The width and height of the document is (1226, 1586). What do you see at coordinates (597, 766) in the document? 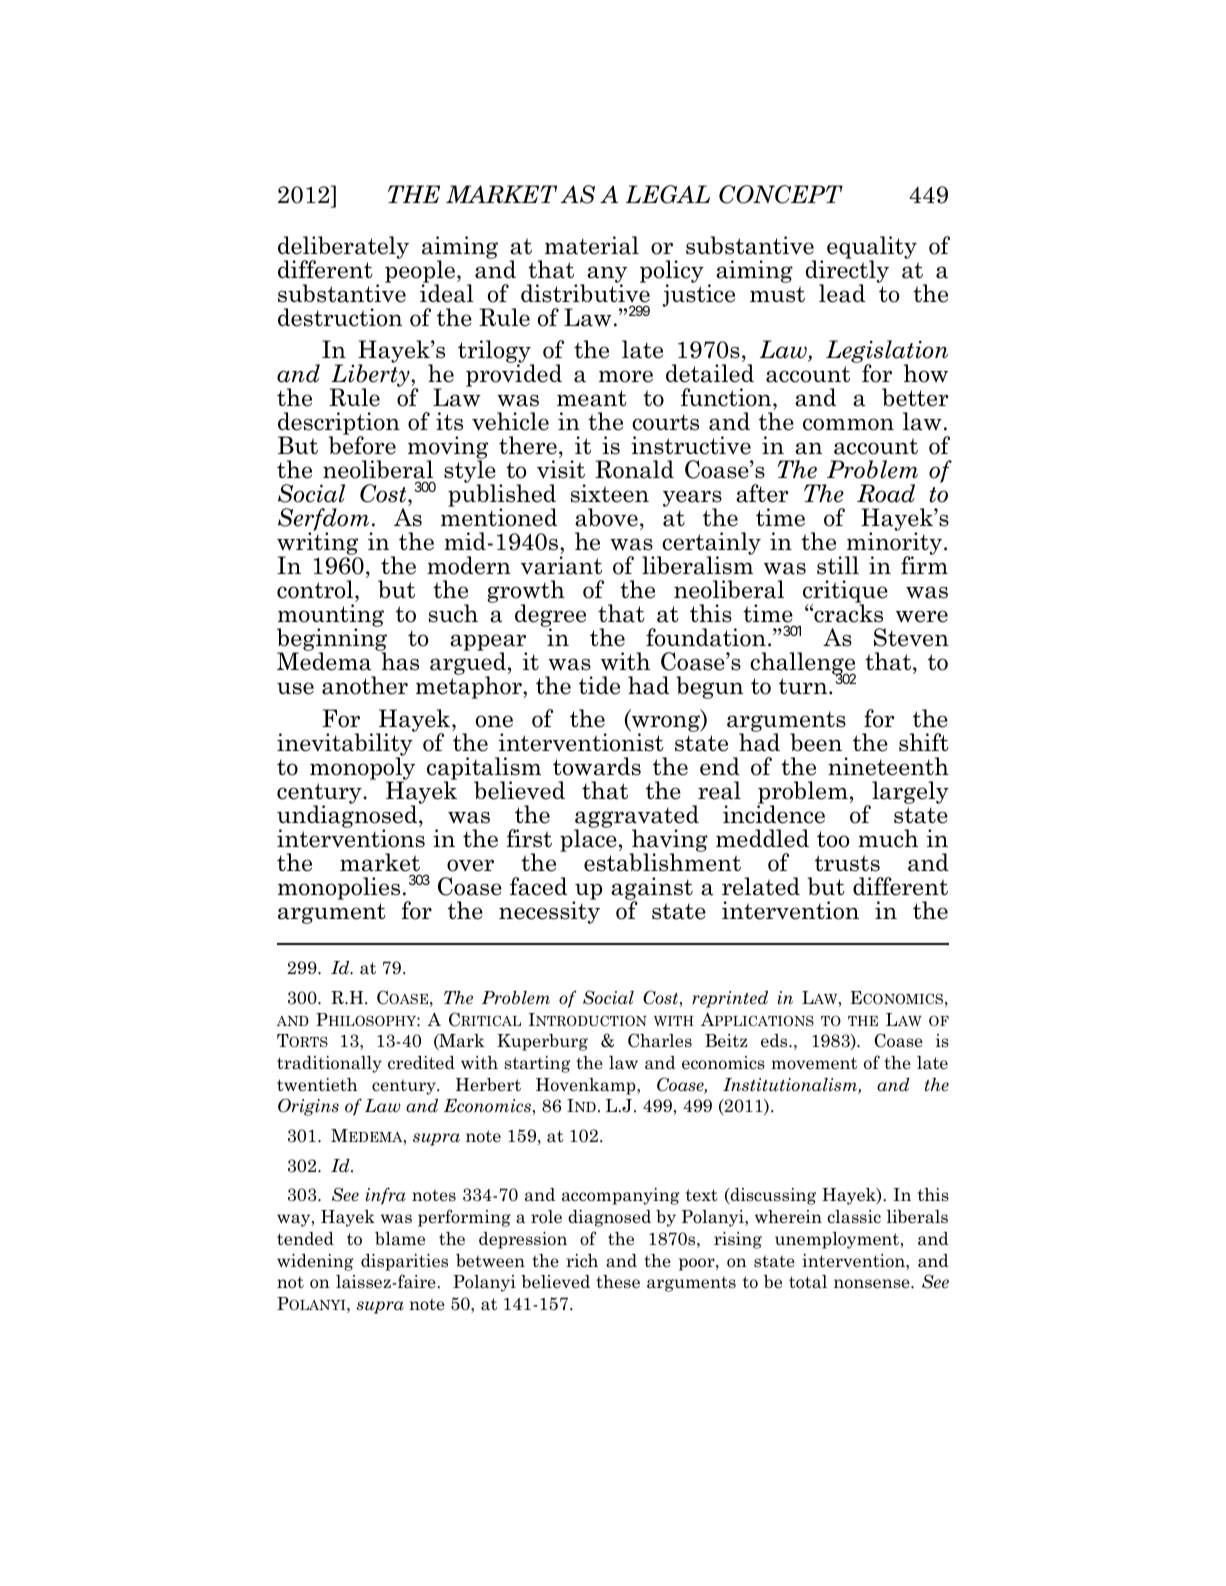
I see `towards` at bounding box center [597, 766].
